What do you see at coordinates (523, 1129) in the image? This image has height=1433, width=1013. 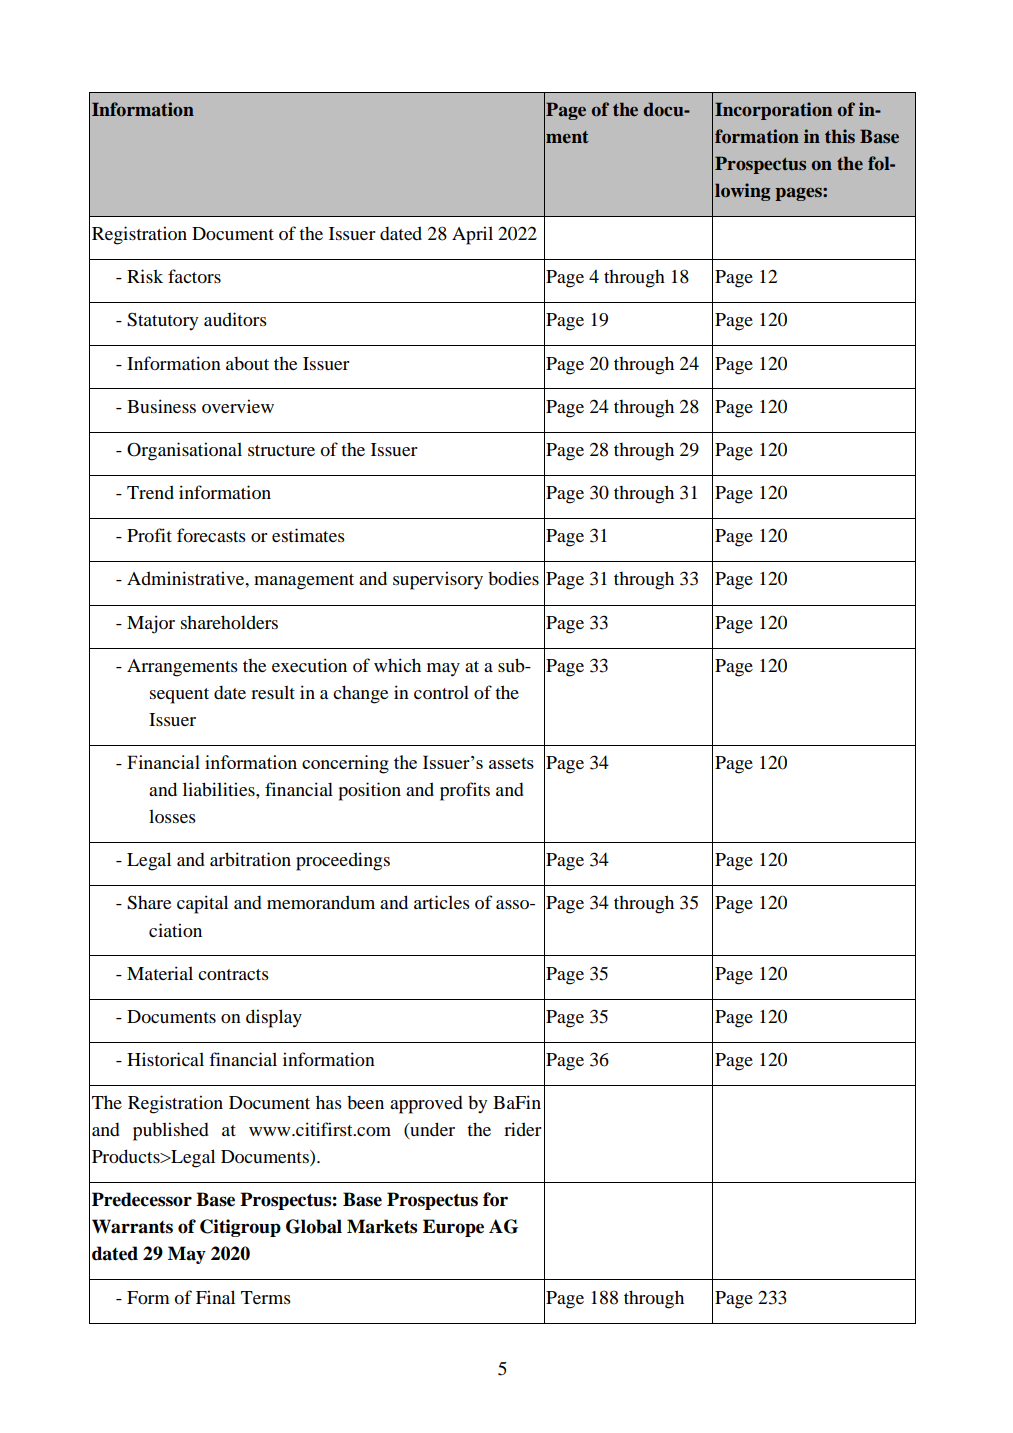 I see `rider` at bounding box center [523, 1129].
